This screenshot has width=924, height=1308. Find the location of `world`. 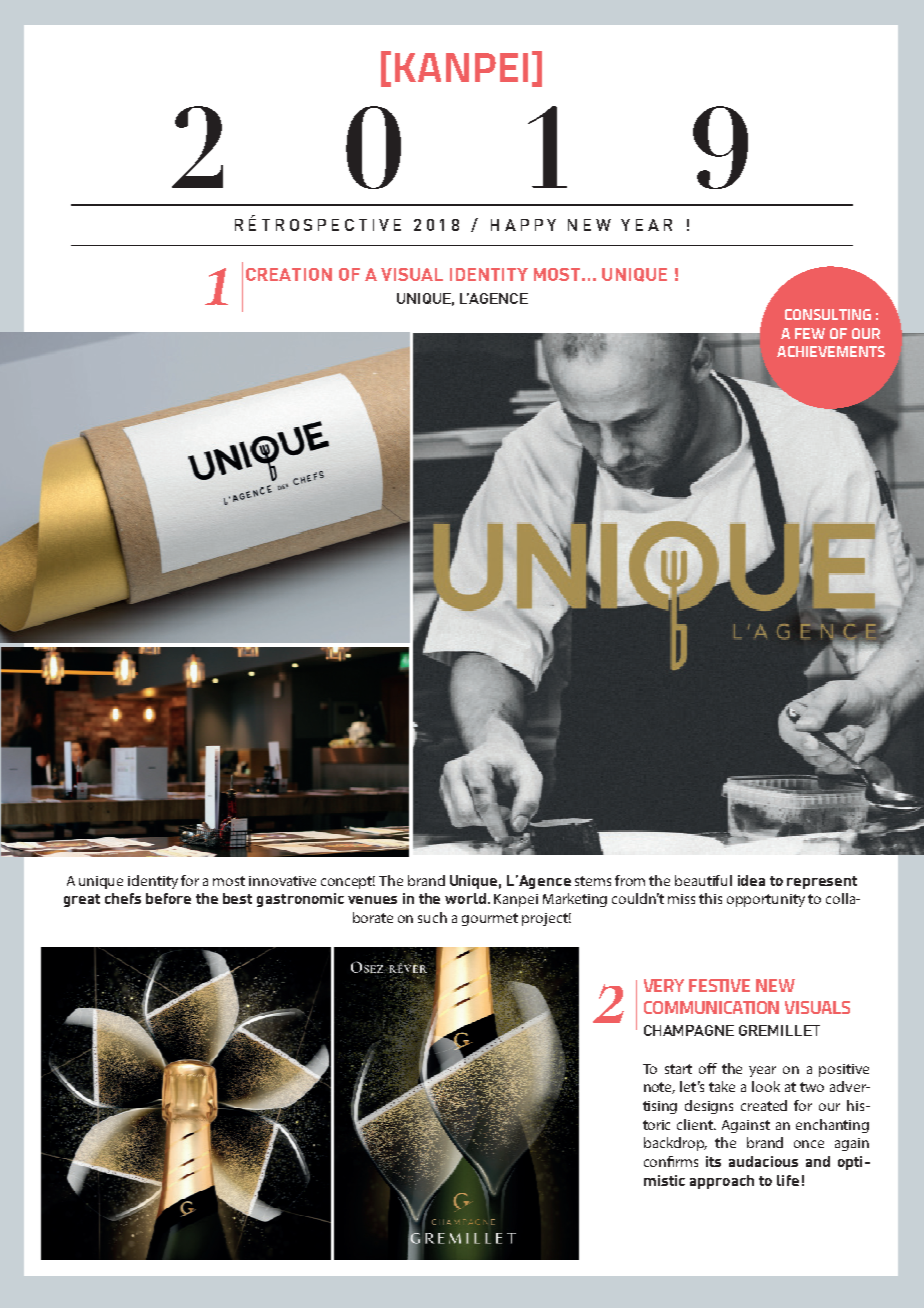

world is located at coordinates (465, 898).
